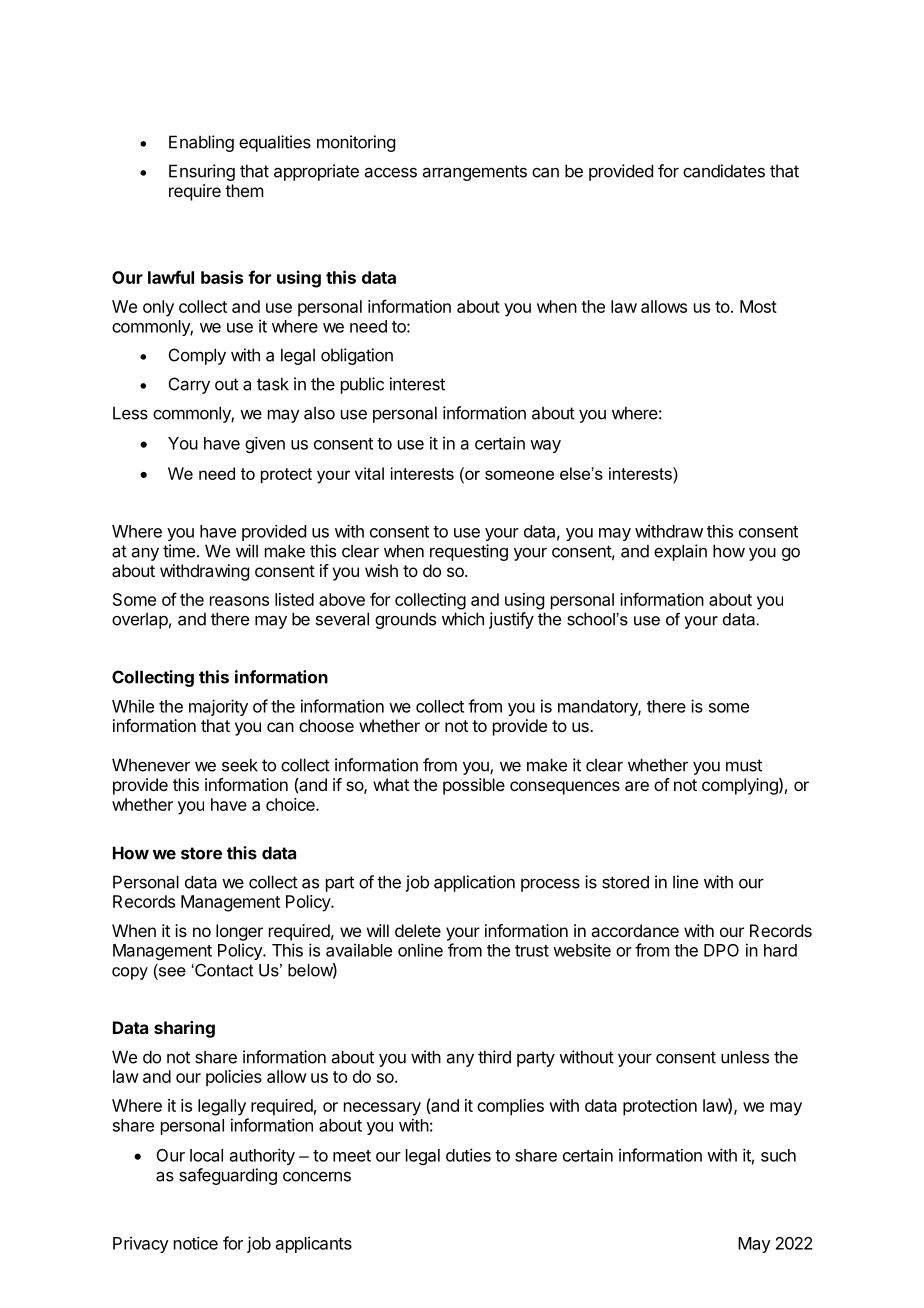 The width and height of the screenshot is (924, 1308). Describe the element at coordinates (202, 172) in the screenshot. I see `Ensuring` at that location.
